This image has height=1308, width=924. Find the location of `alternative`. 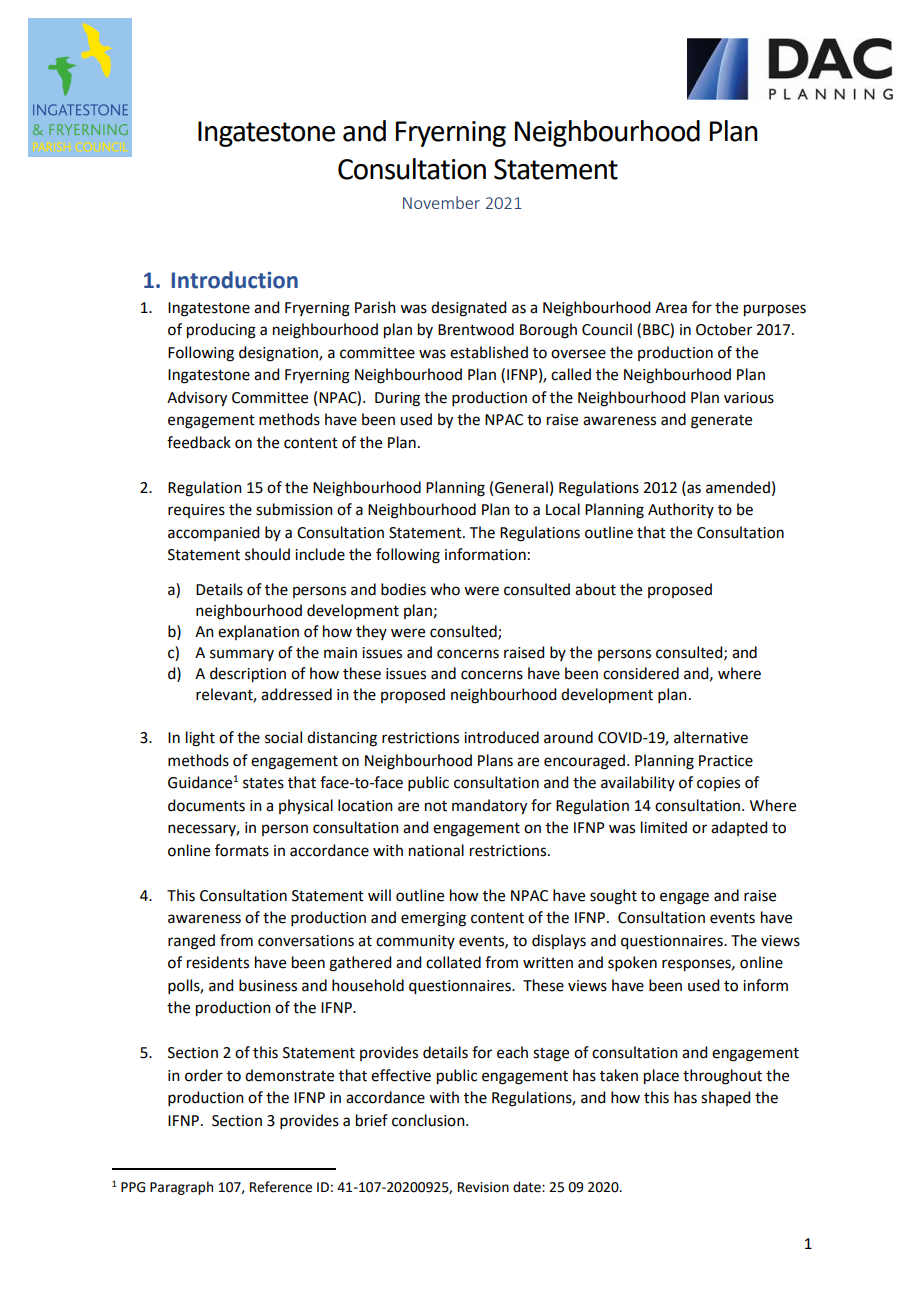

alternative is located at coordinates (711, 737).
